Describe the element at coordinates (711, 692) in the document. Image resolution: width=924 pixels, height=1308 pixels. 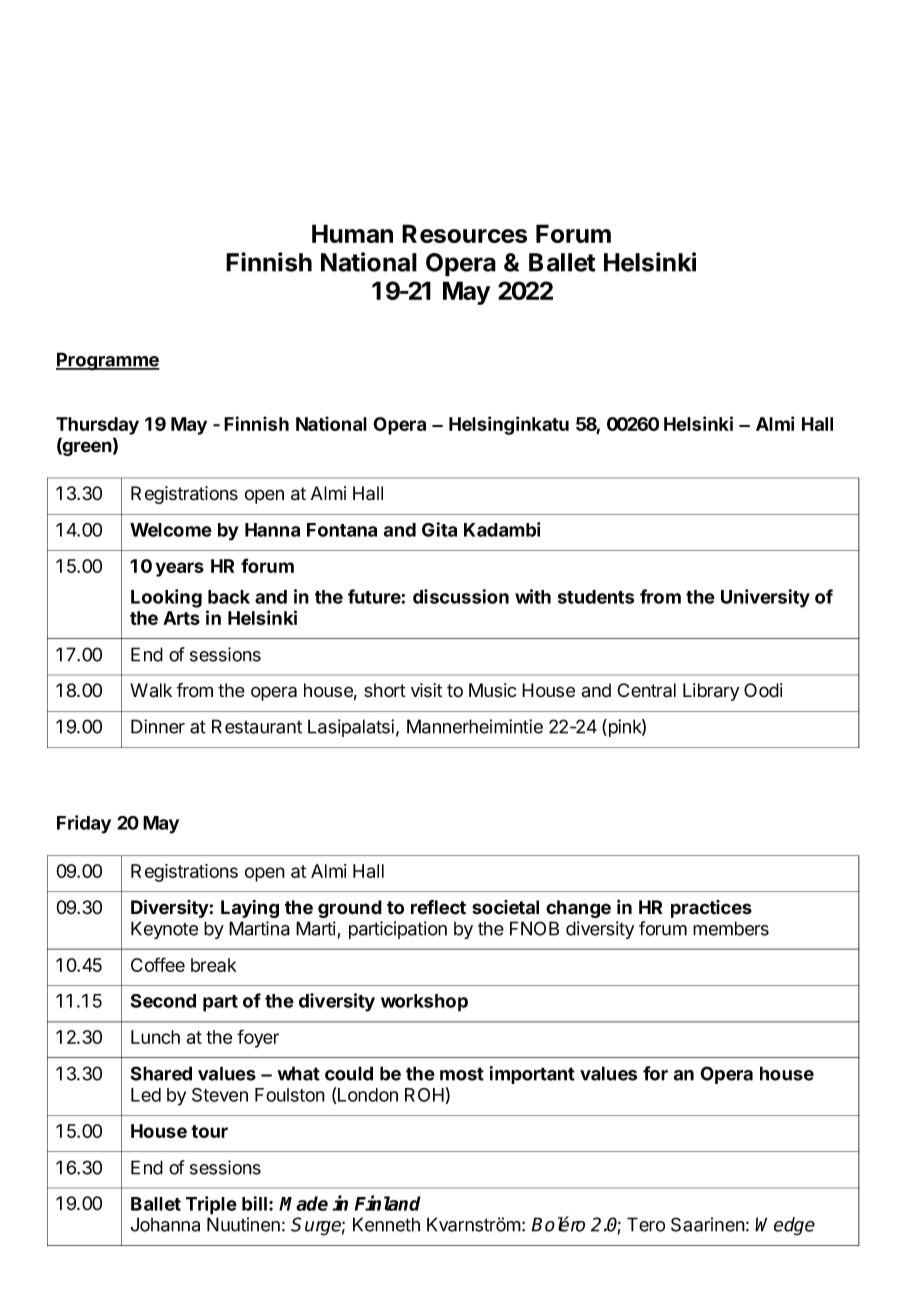
I see `Library` at that location.
